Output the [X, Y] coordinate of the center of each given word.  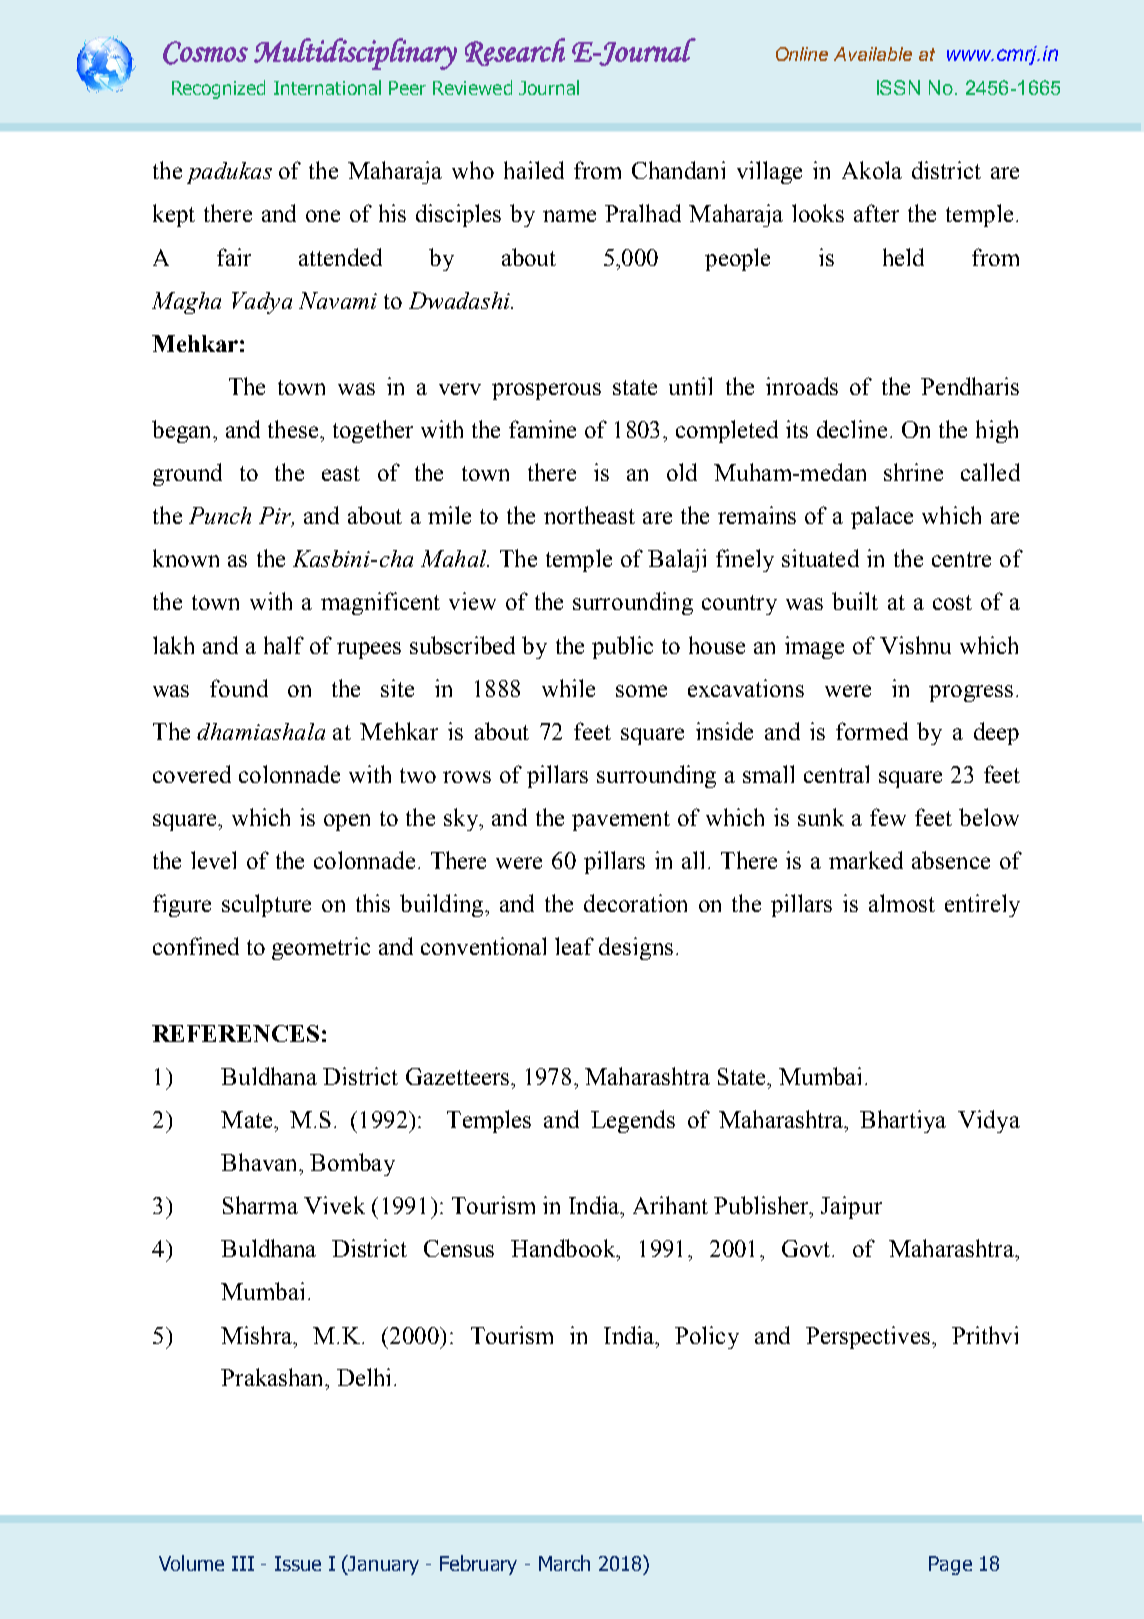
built [855, 601]
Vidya [989, 1121]
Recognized [218, 89]
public [622, 647]
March [564, 1563]
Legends [633, 1121]
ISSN [898, 87]
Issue [298, 1563]
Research [515, 52]
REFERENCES [235, 1033]
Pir [276, 517]
